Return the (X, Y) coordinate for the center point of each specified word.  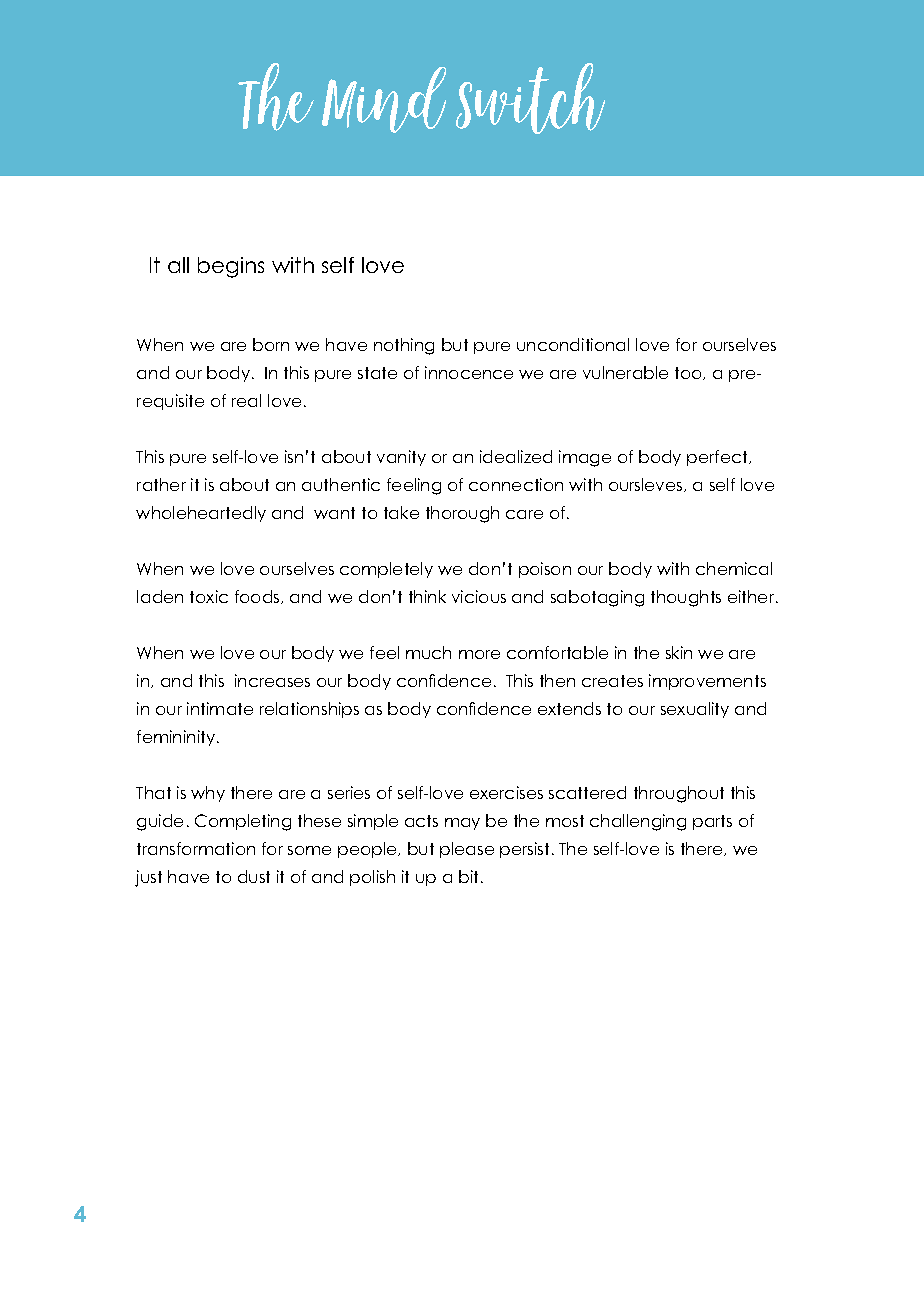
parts (712, 822)
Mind (384, 100)
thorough (462, 514)
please (467, 850)
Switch (530, 98)
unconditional (573, 344)
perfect (718, 458)
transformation (196, 848)
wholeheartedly (201, 514)
